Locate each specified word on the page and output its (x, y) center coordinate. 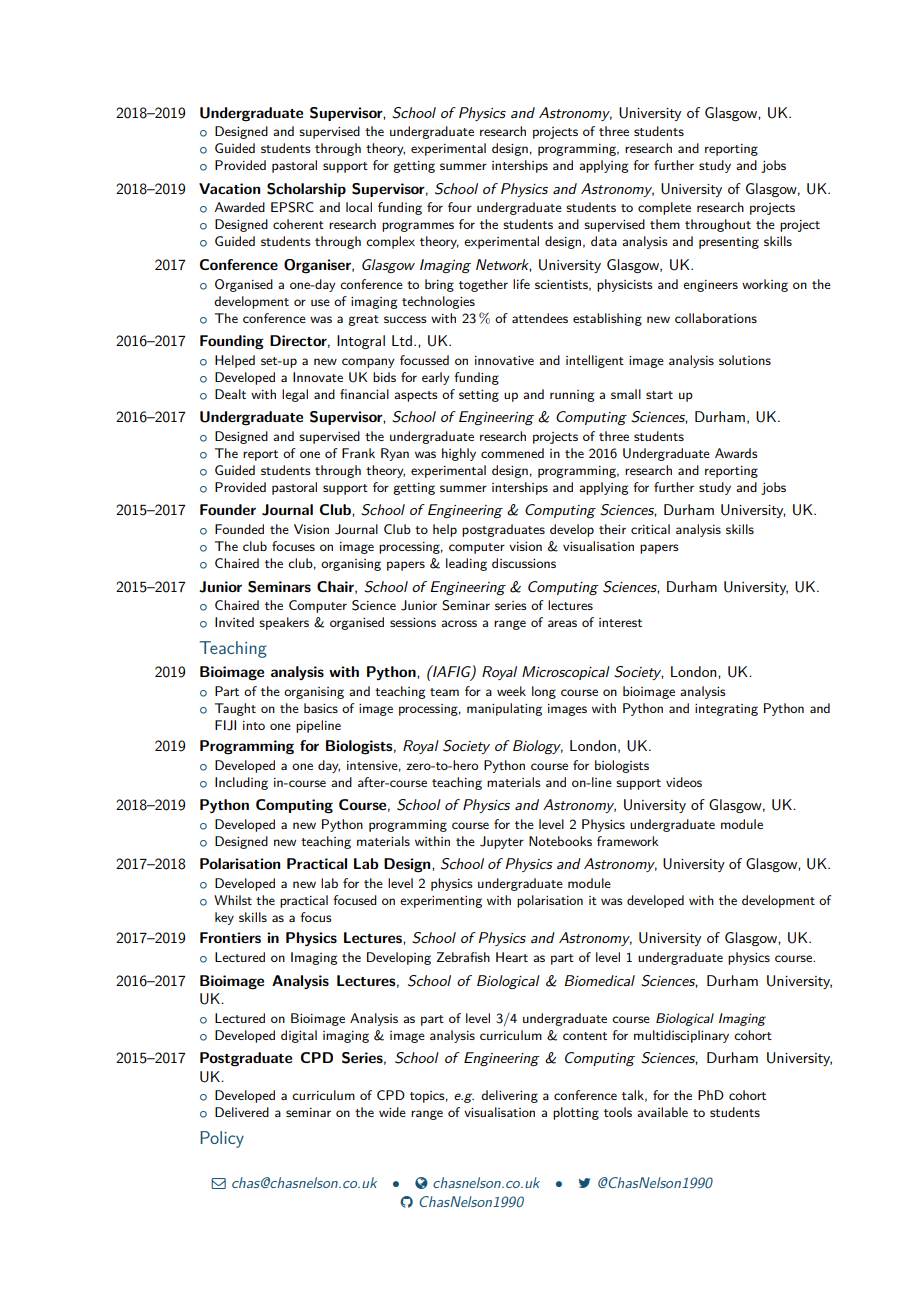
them (665, 224)
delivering (509, 1096)
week (511, 691)
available (662, 1112)
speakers (284, 623)
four (460, 207)
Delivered (242, 1112)
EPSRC (292, 207)
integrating (726, 710)
